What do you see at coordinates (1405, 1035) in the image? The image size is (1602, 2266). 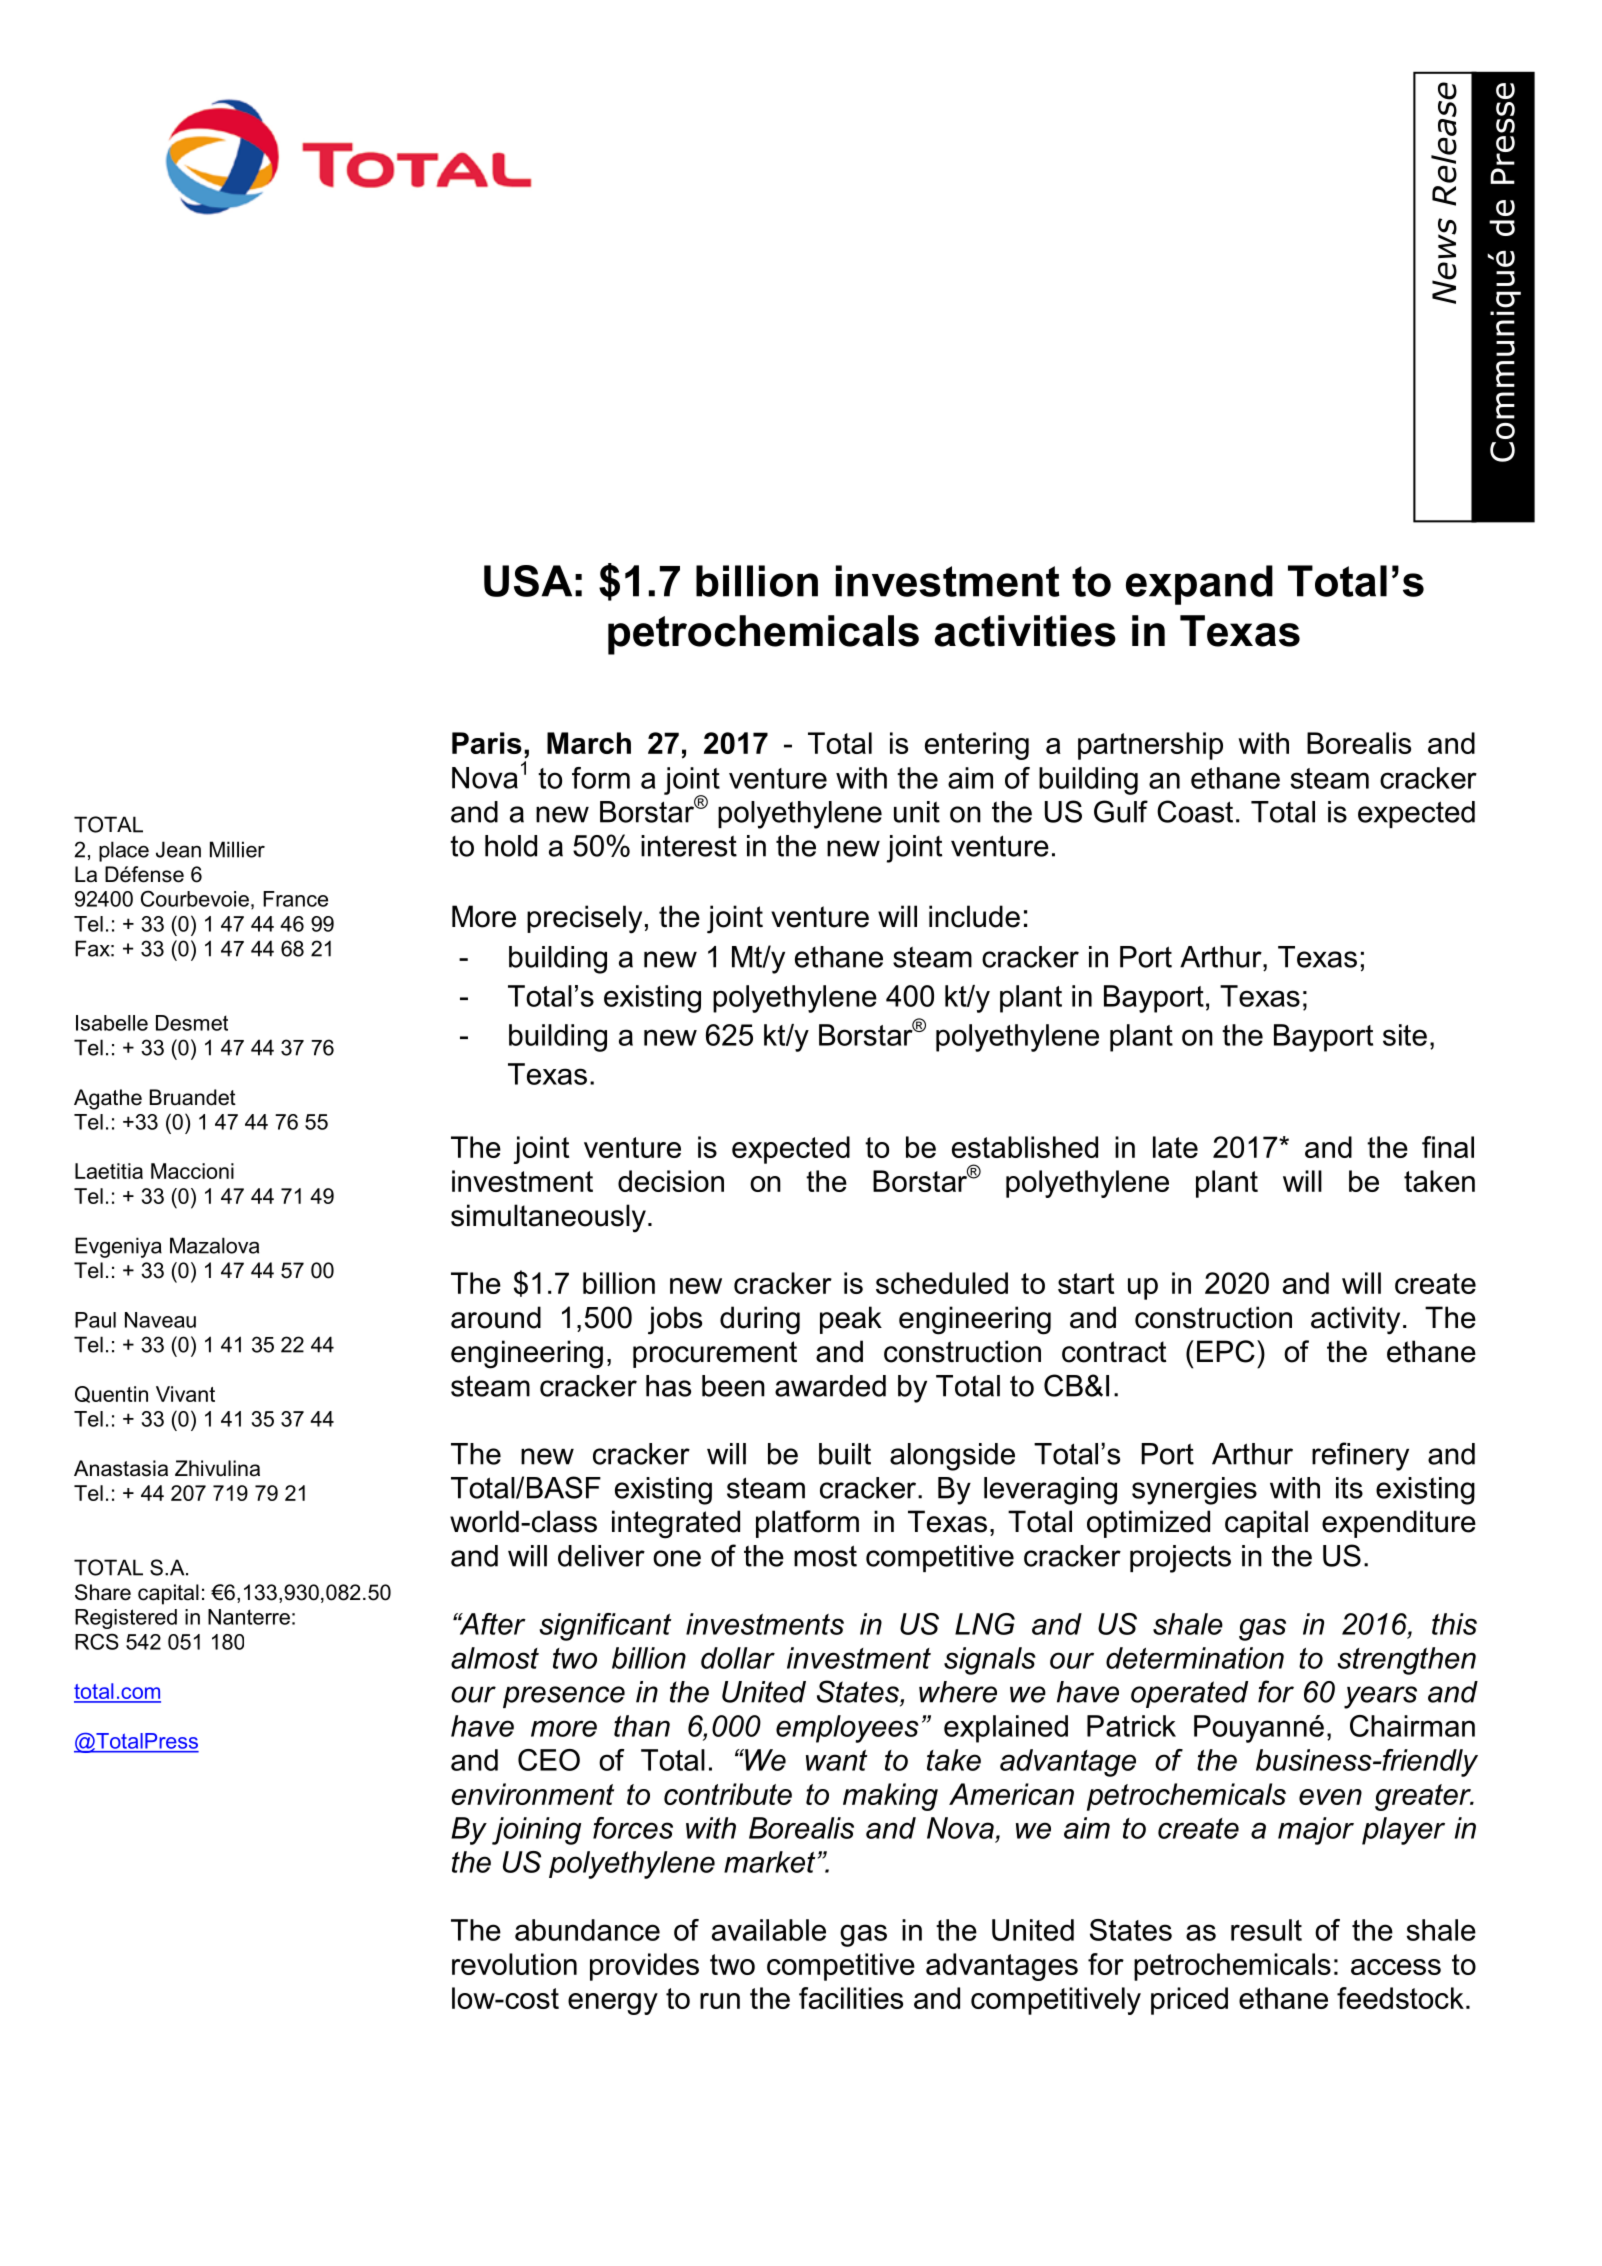 I see `site` at bounding box center [1405, 1035].
